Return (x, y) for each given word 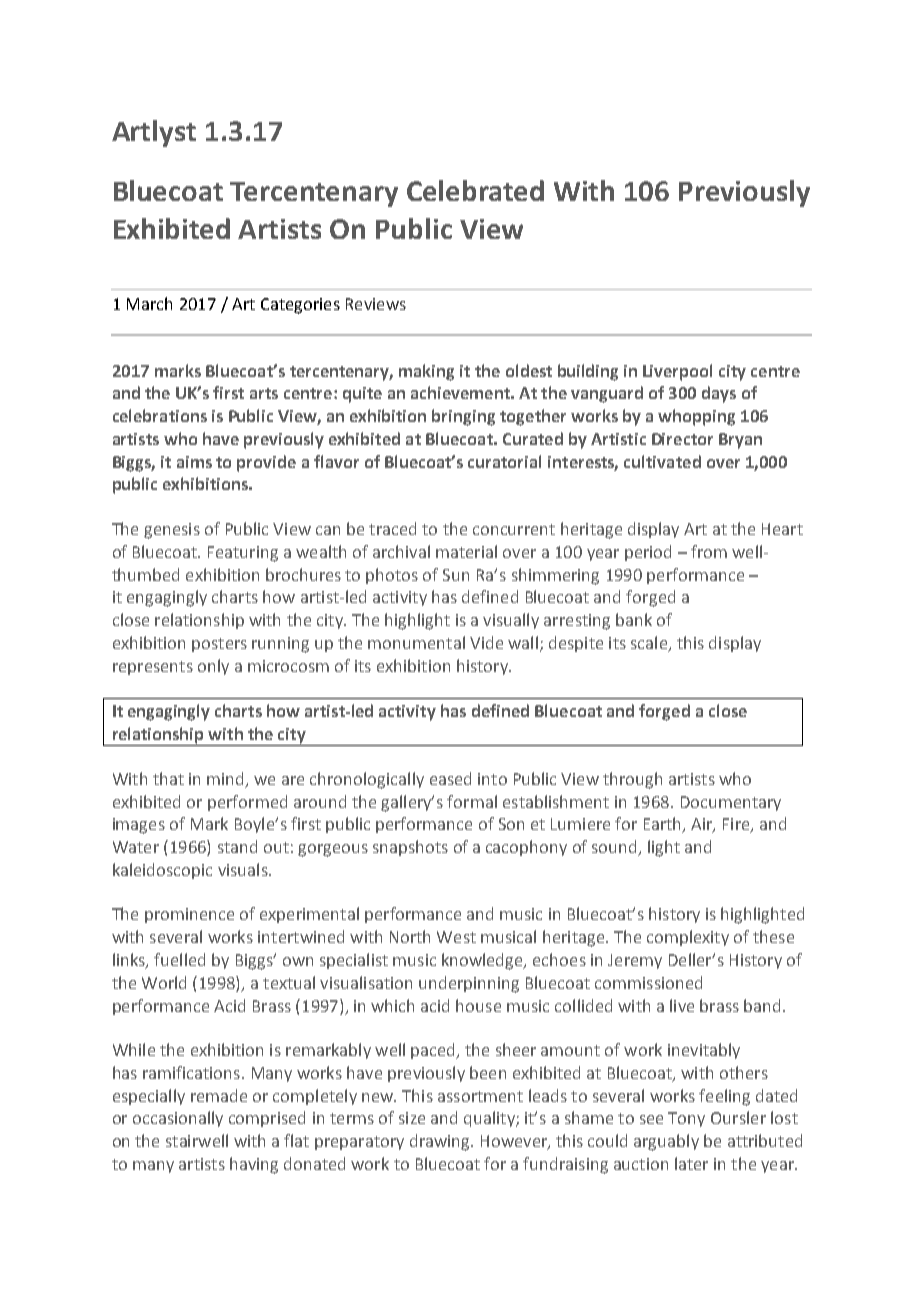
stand (237, 846)
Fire (737, 825)
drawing (441, 1142)
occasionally (178, 1119)
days (719, 394)
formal (472, 801)
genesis (172, 531)
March (149, 303)
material (466, 551)
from (709, 551)
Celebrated (475, 190)
